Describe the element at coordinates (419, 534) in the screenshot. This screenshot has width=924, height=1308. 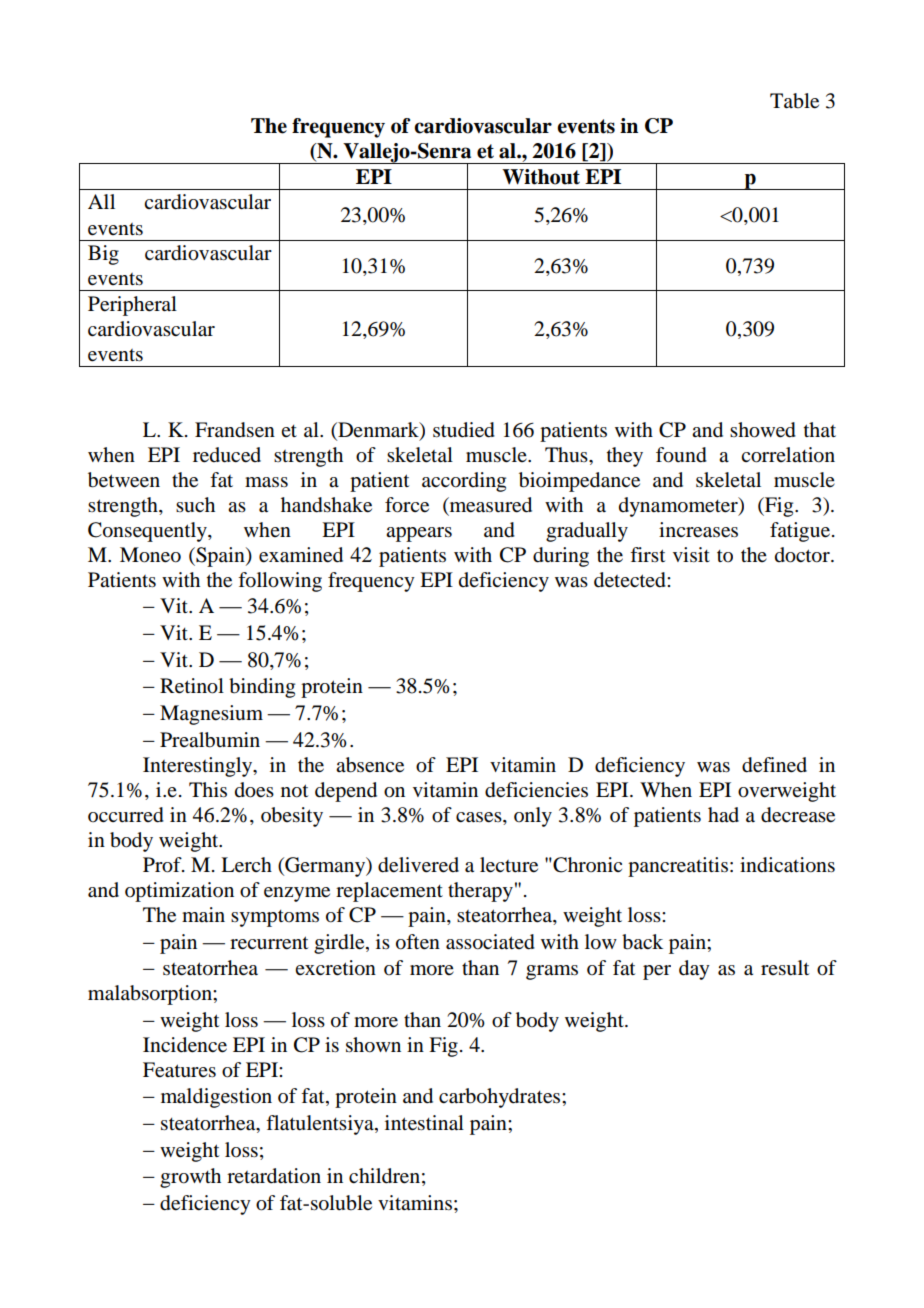
I see `appears` at that location.
